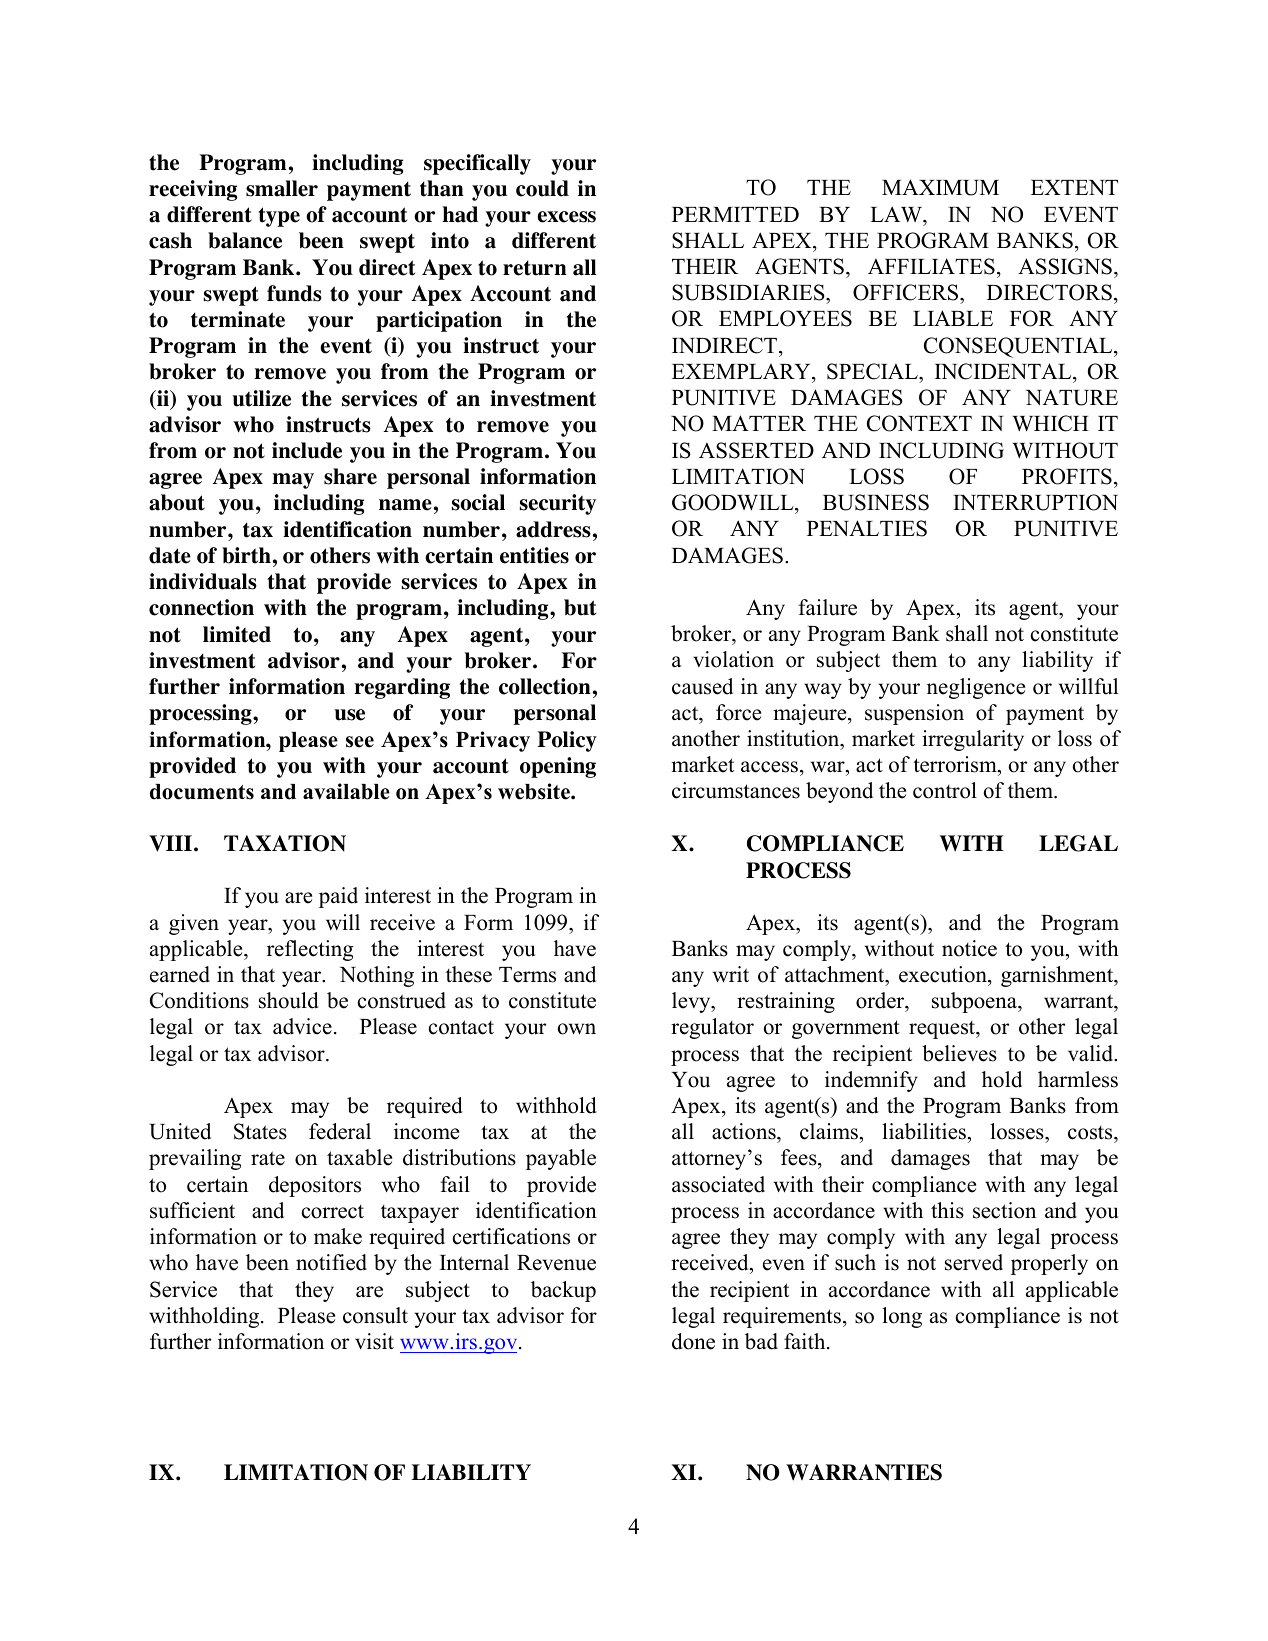  Describe the element at coordinates (331, 1262) in the page. I see `notified` at that location.
